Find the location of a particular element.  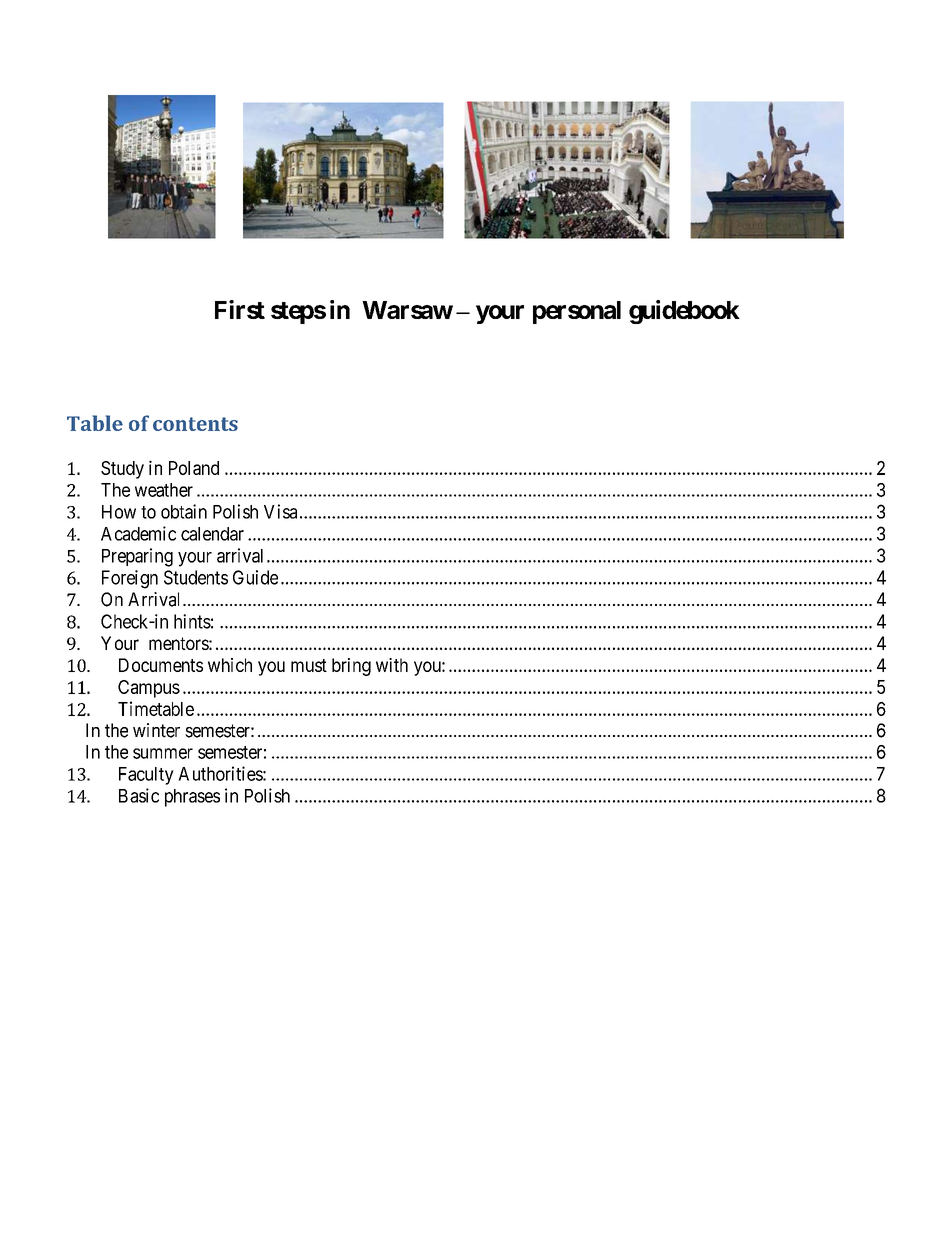

contents is located at coordinates (195, 424).
